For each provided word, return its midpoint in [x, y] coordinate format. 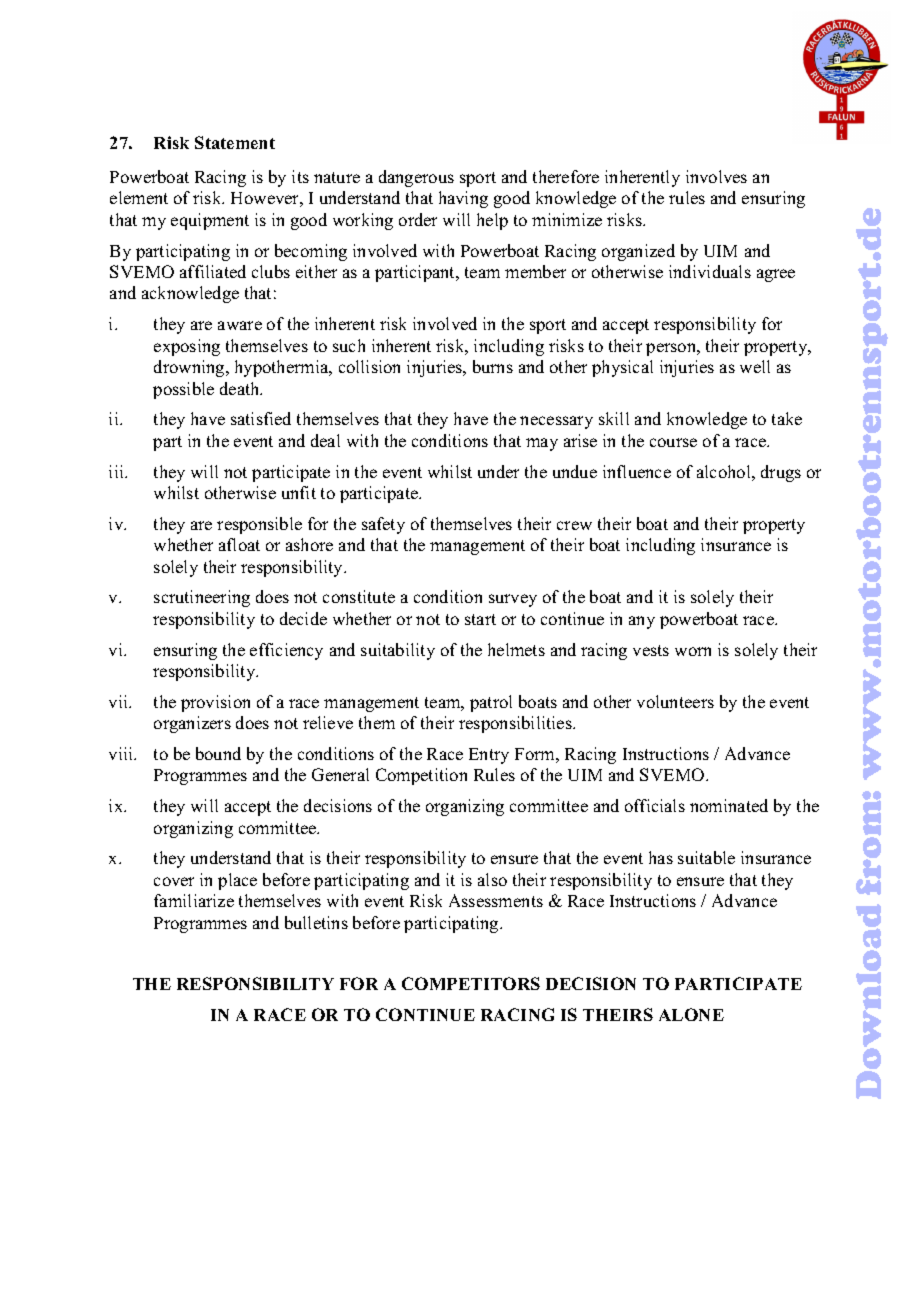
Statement [235, 142]
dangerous [416, 178]
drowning [190, 368]
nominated [729, 805]
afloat [239, 544]
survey [513, 600]
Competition [421, 776]
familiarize [194, 900]
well [755, 366]
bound [218, 753]
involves [716, 176]
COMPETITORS [471, 983]
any [642, 622]
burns [493, 366]
